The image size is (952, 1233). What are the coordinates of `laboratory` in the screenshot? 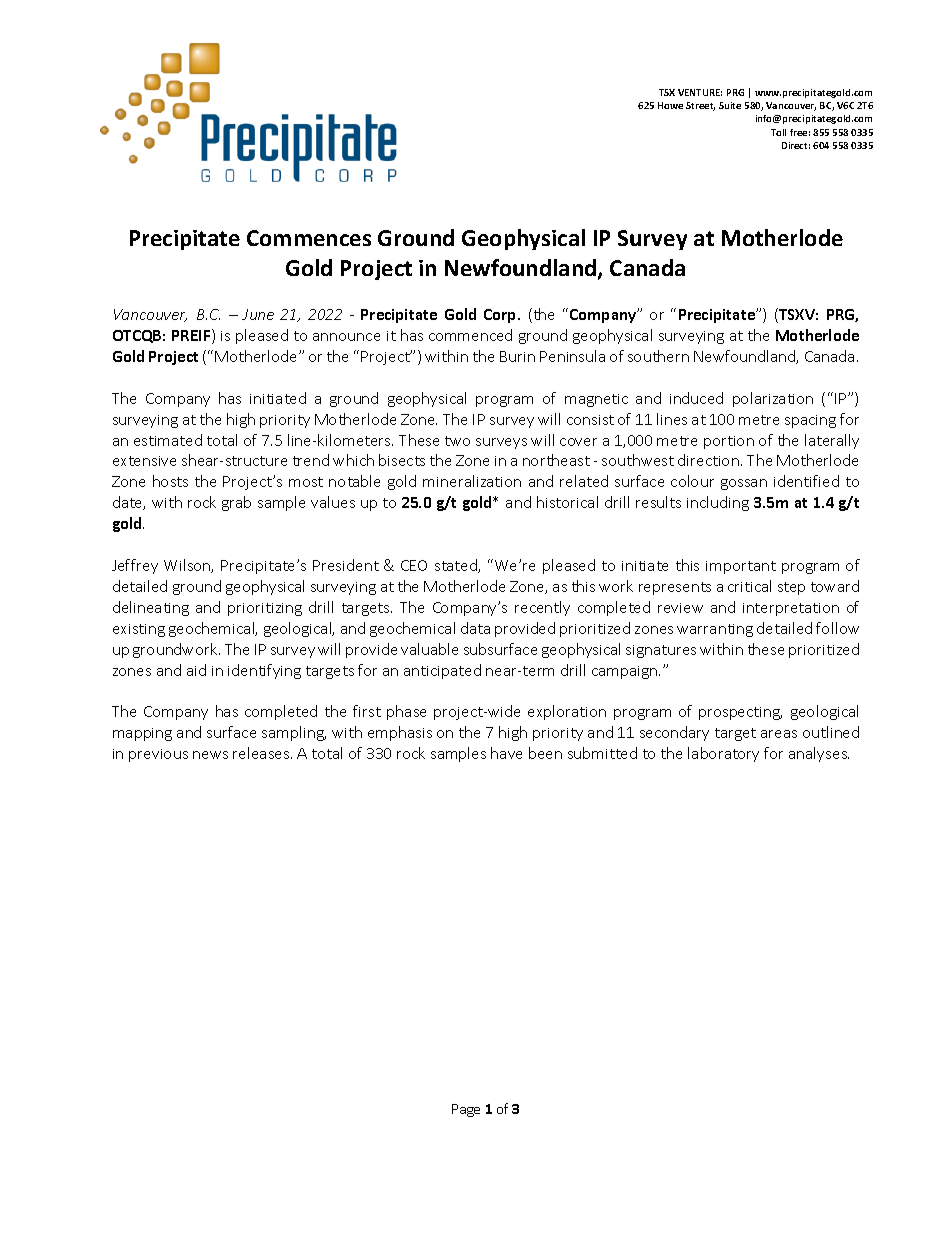 It's located at (723, 754).
